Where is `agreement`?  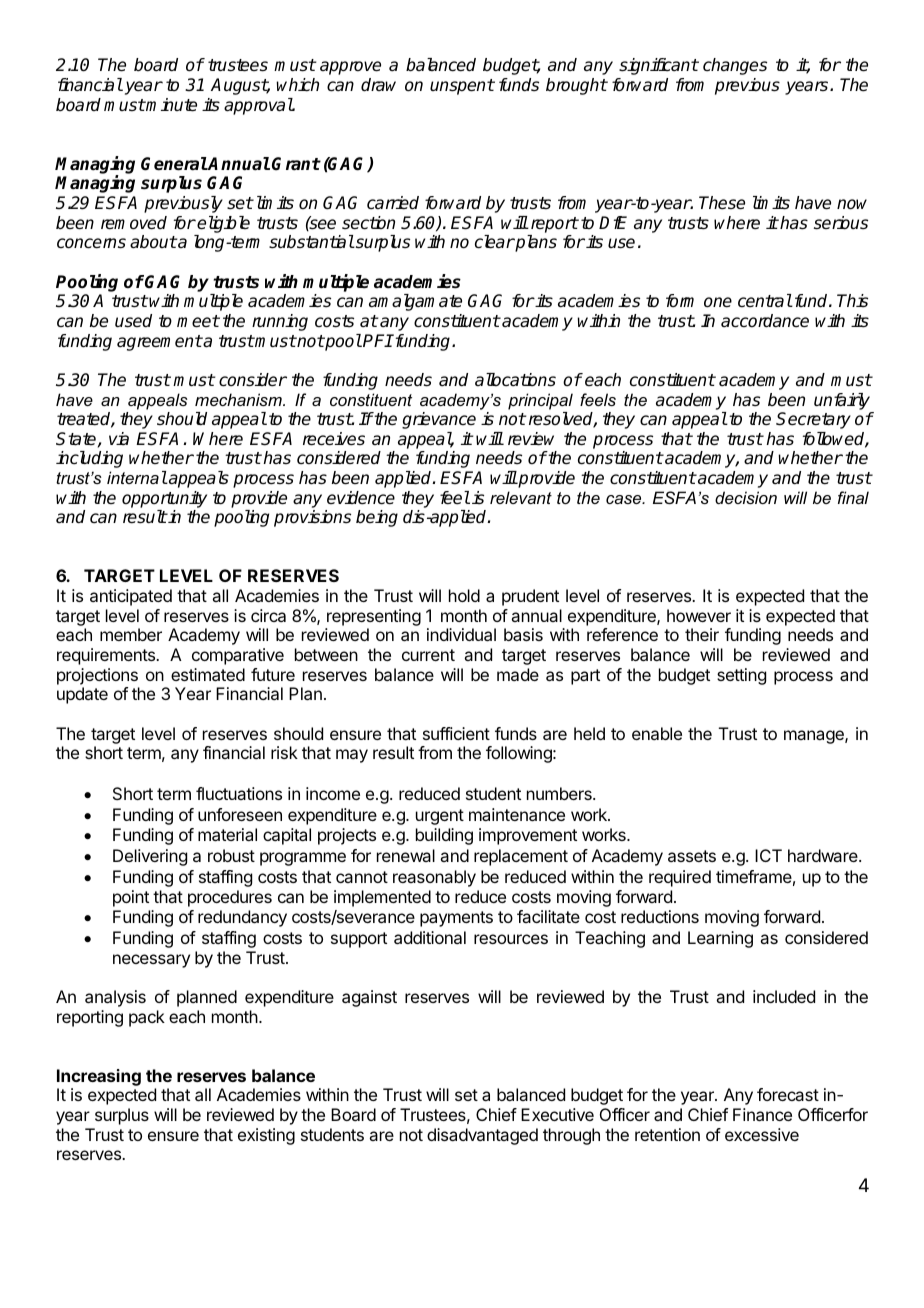
agreement is located at coordinates (159, 343).
